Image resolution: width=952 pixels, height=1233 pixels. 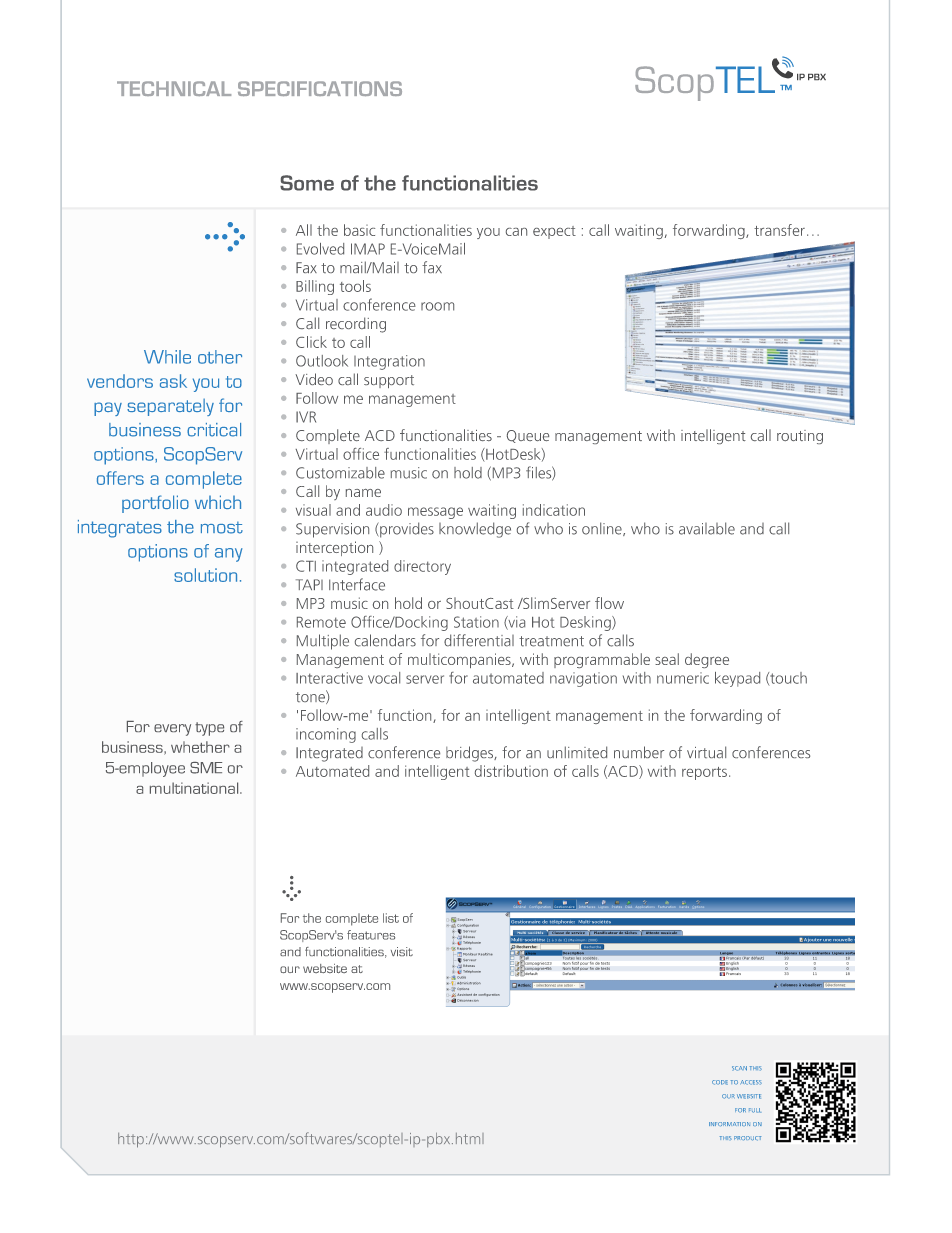 I want to click on solution, so click(x=205, y=575).
